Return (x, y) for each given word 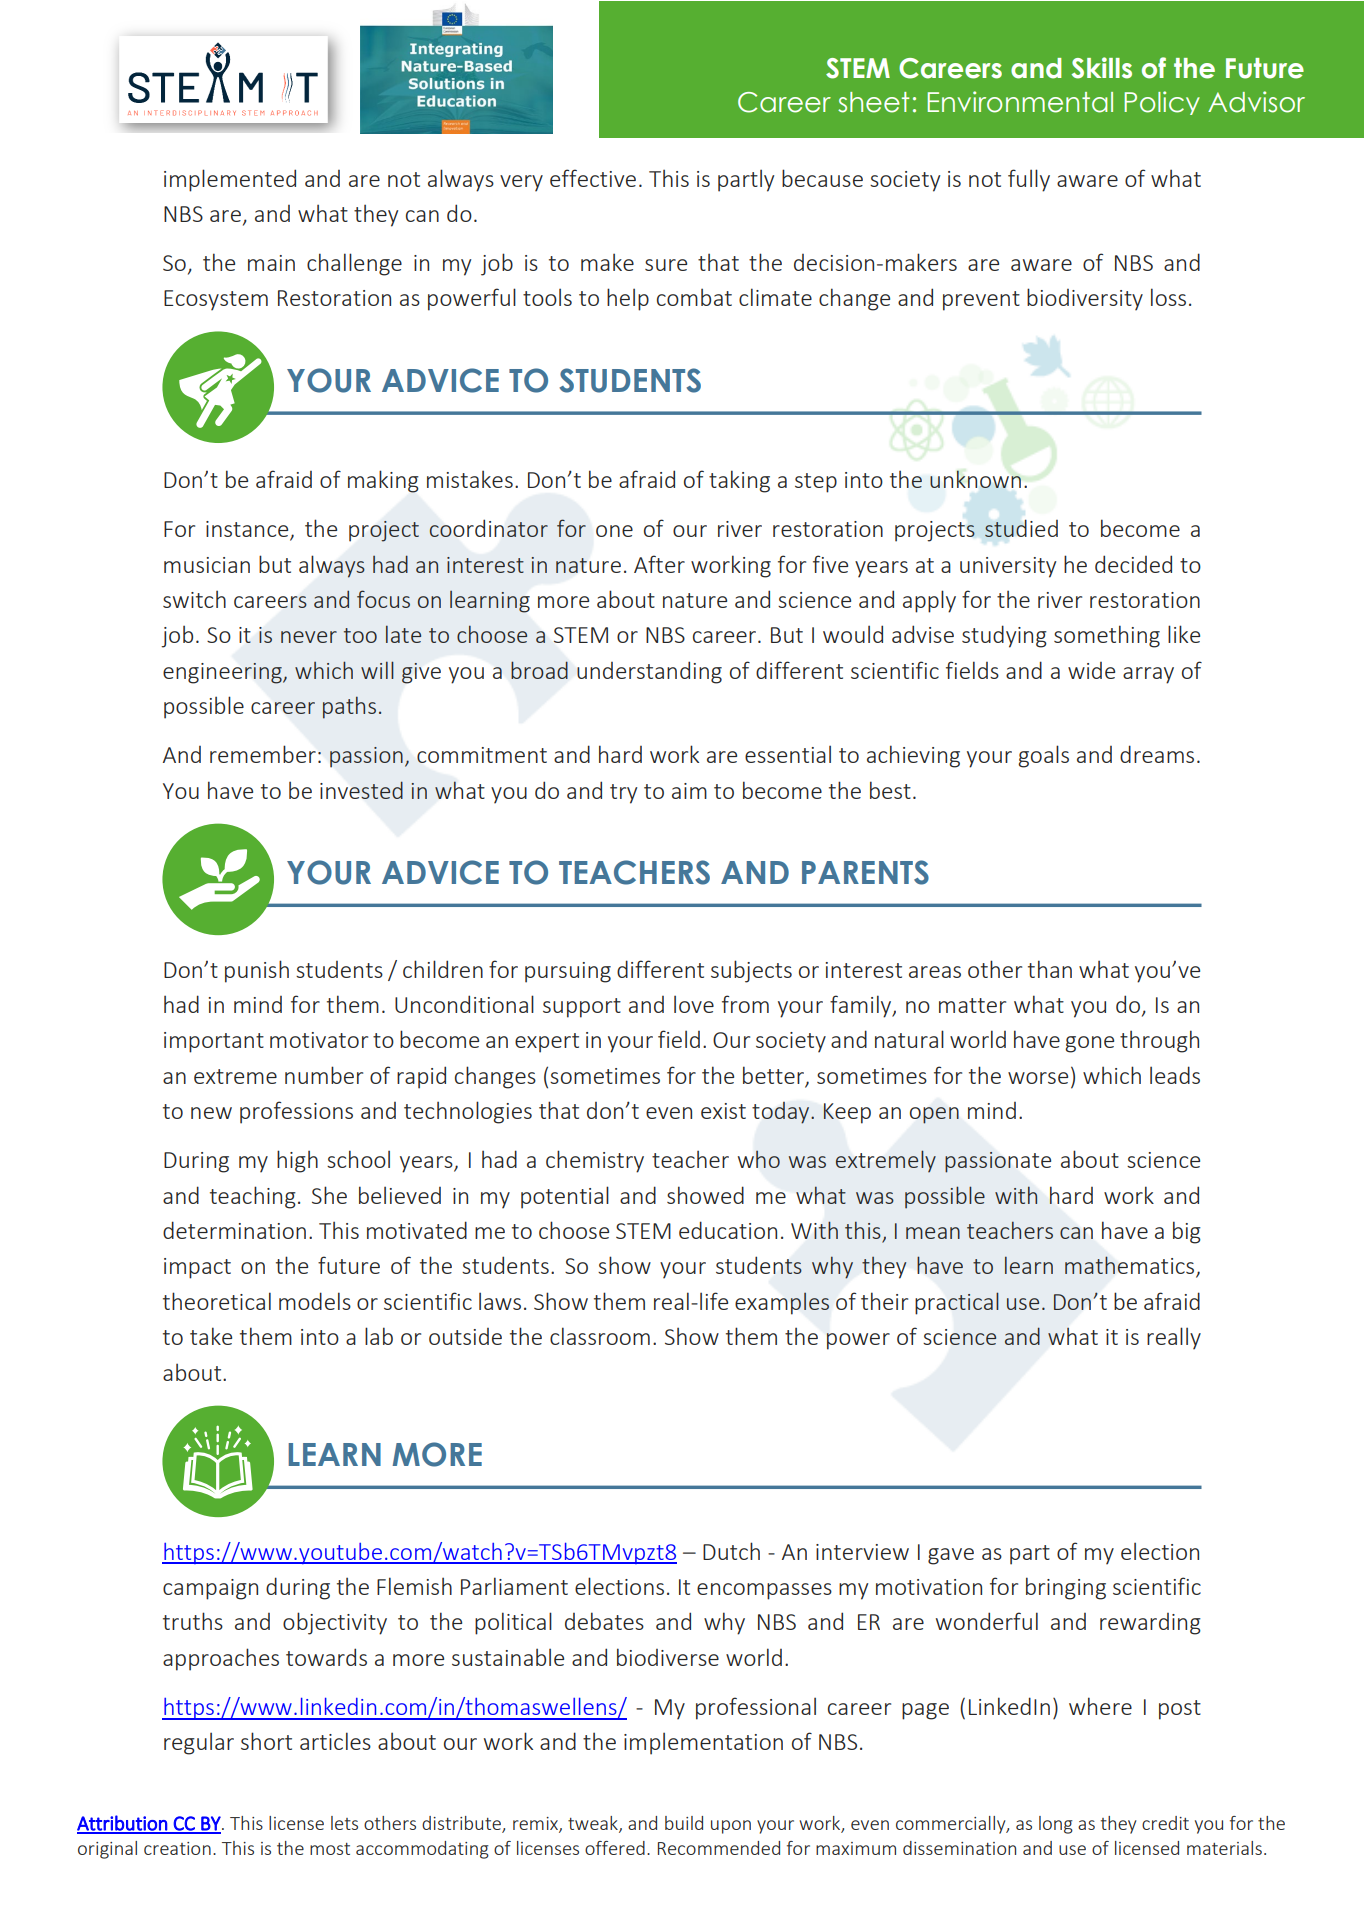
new (211, 1113)
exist (723, 1111)
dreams (1157, 754)
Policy (1162, 103)
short (266, 1741)
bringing (1066, 1588)
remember (263, 754)
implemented (230, 180)
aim (689, 791)
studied (1021, 528)
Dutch (731, 1551)
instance (248, 530)
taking (739, 481)
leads (1175, 1075)
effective (593, 178)
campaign (210, 1589)
